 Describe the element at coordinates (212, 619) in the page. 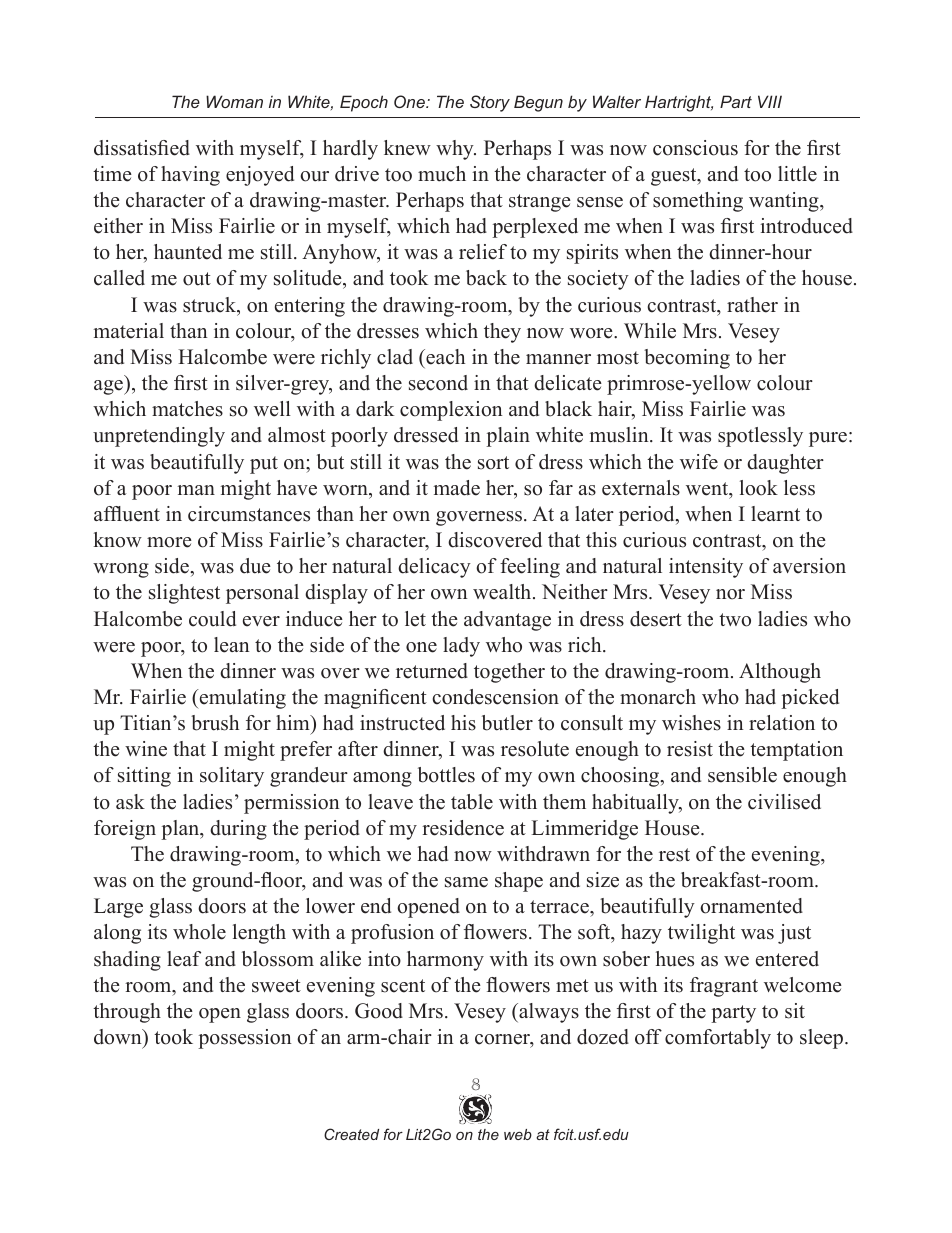

I see `could` at that location.
